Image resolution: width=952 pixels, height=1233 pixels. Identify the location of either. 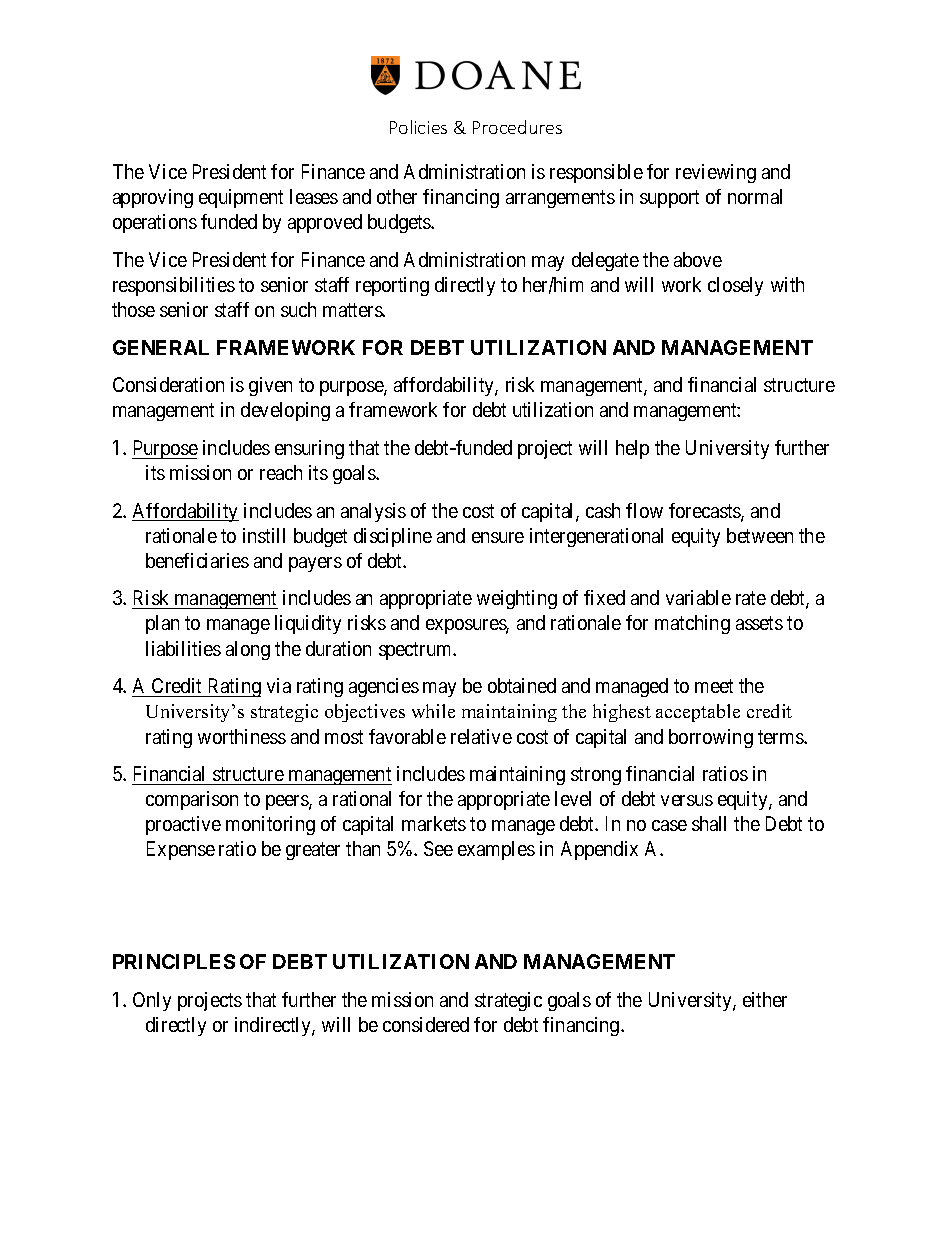
(765, 999).
